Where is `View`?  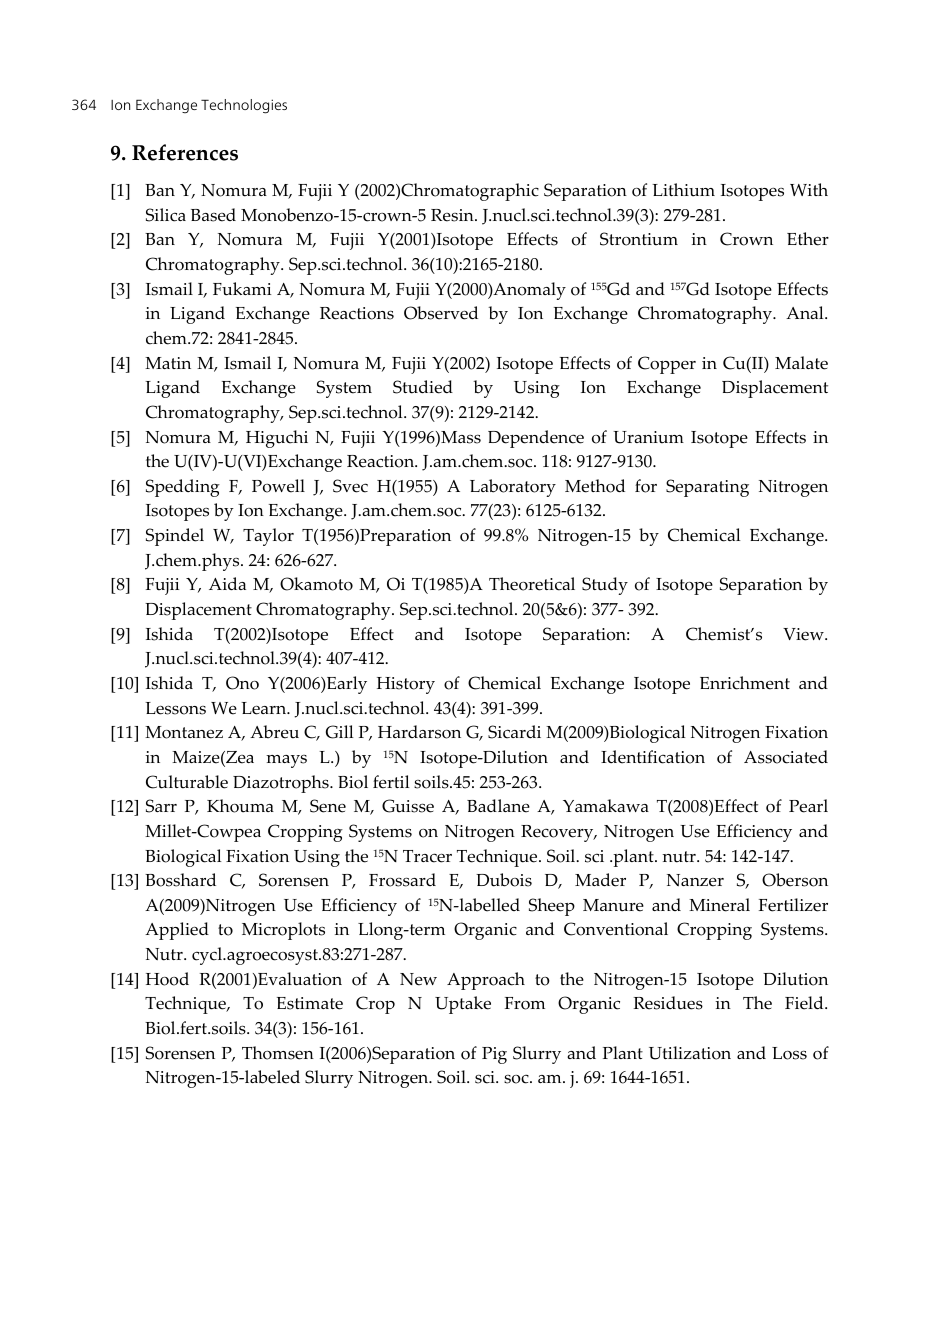 View is located at coordinates (804, 634).
